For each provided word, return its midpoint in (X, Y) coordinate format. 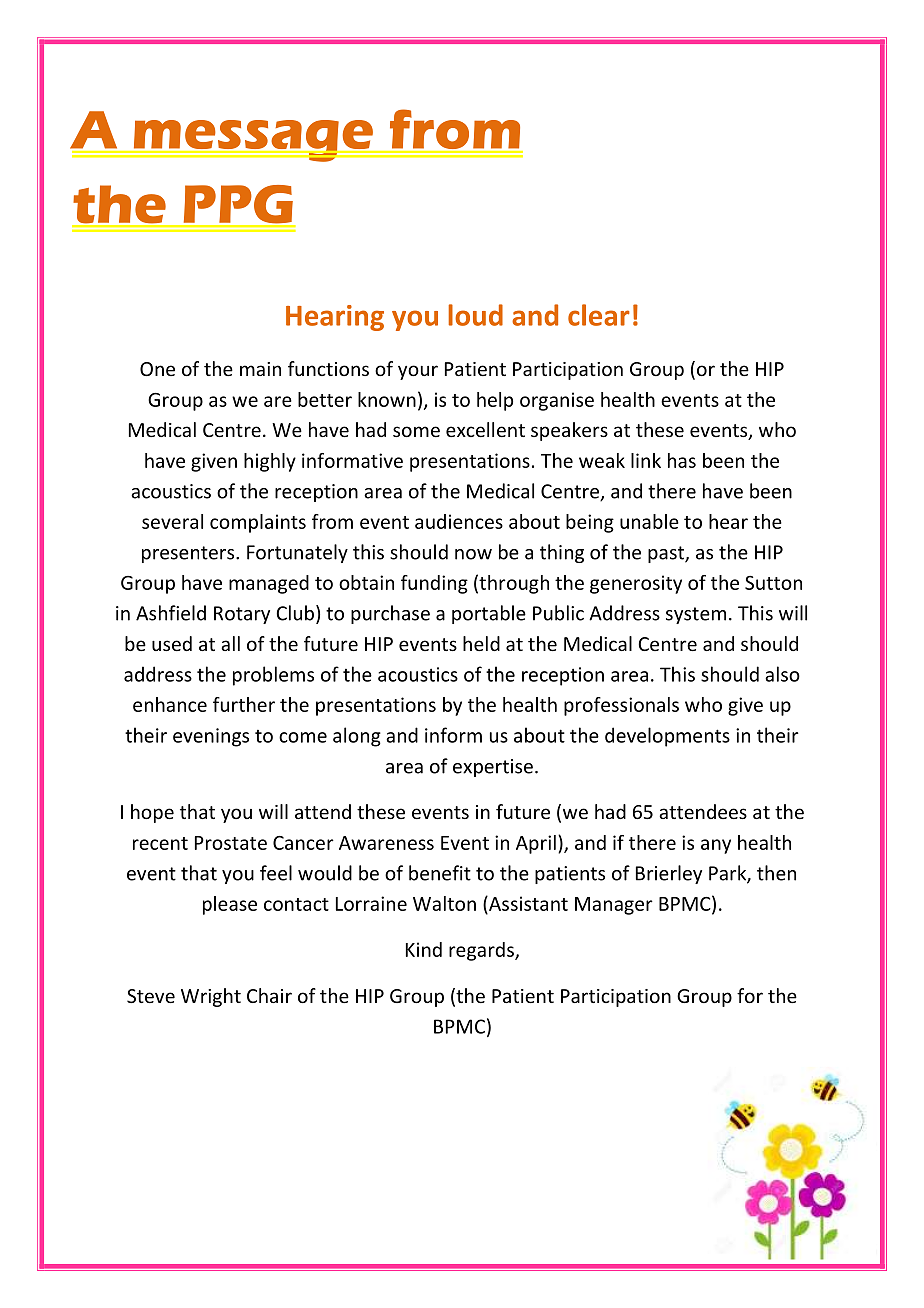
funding (434, 584)
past (667, 554)
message (253, 141)
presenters (189, 554)
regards (482, 951)
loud (475, 315)
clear (599, 315)
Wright (211, 997)
